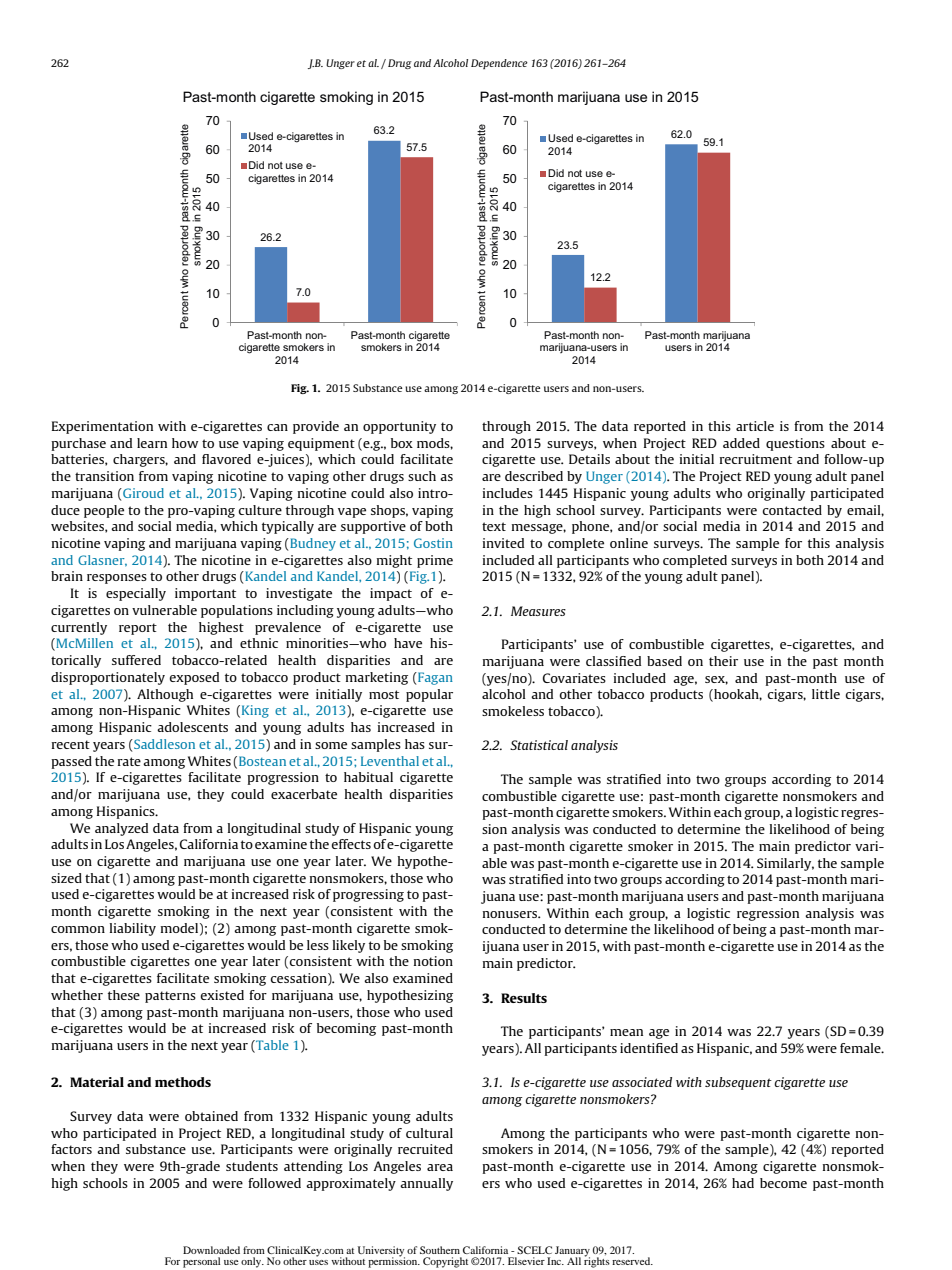 The width and height of the document is (952, 1270). I want to click on notion, so click(433, 961).
